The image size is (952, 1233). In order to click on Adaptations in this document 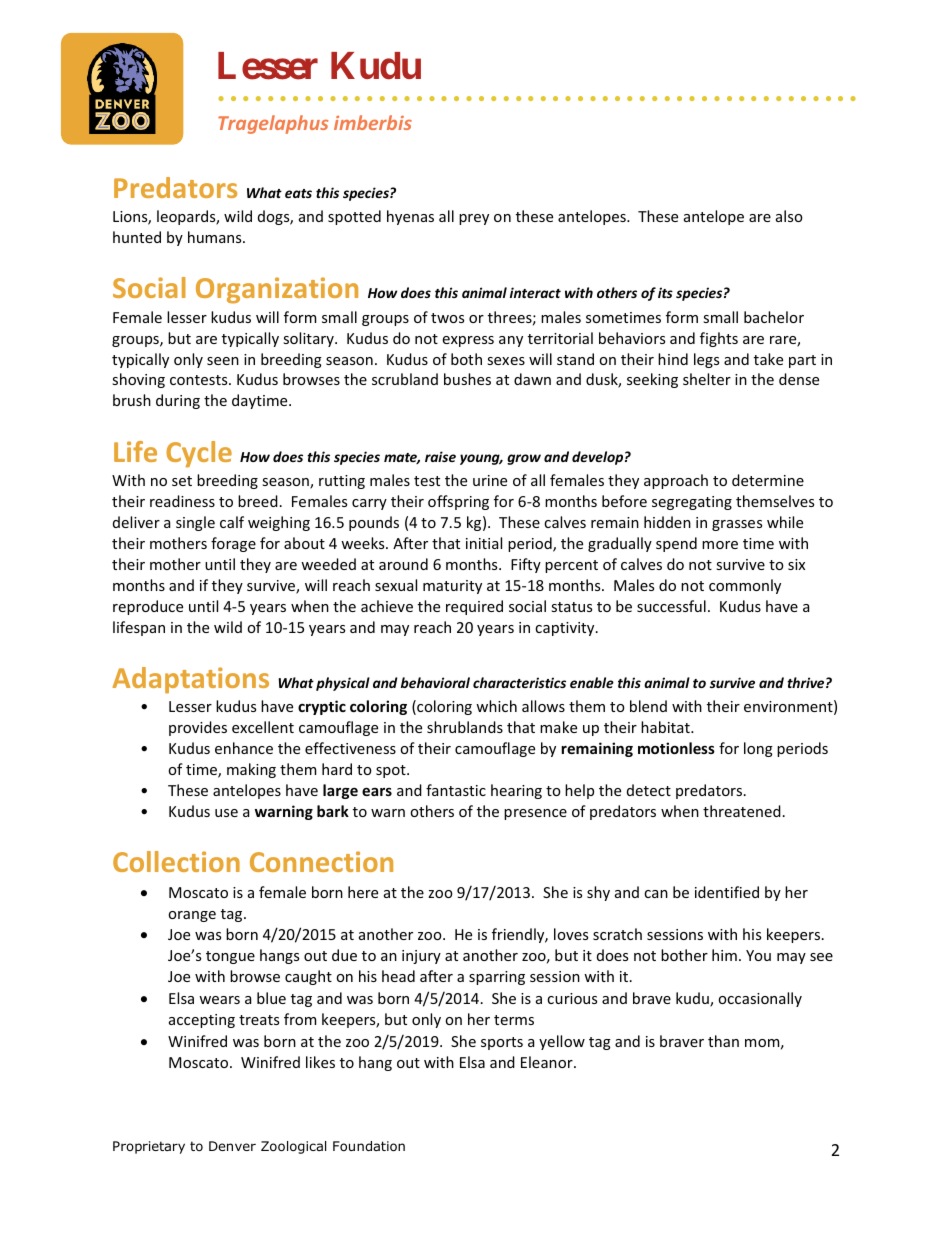, I will do `click(190, 680)`.
